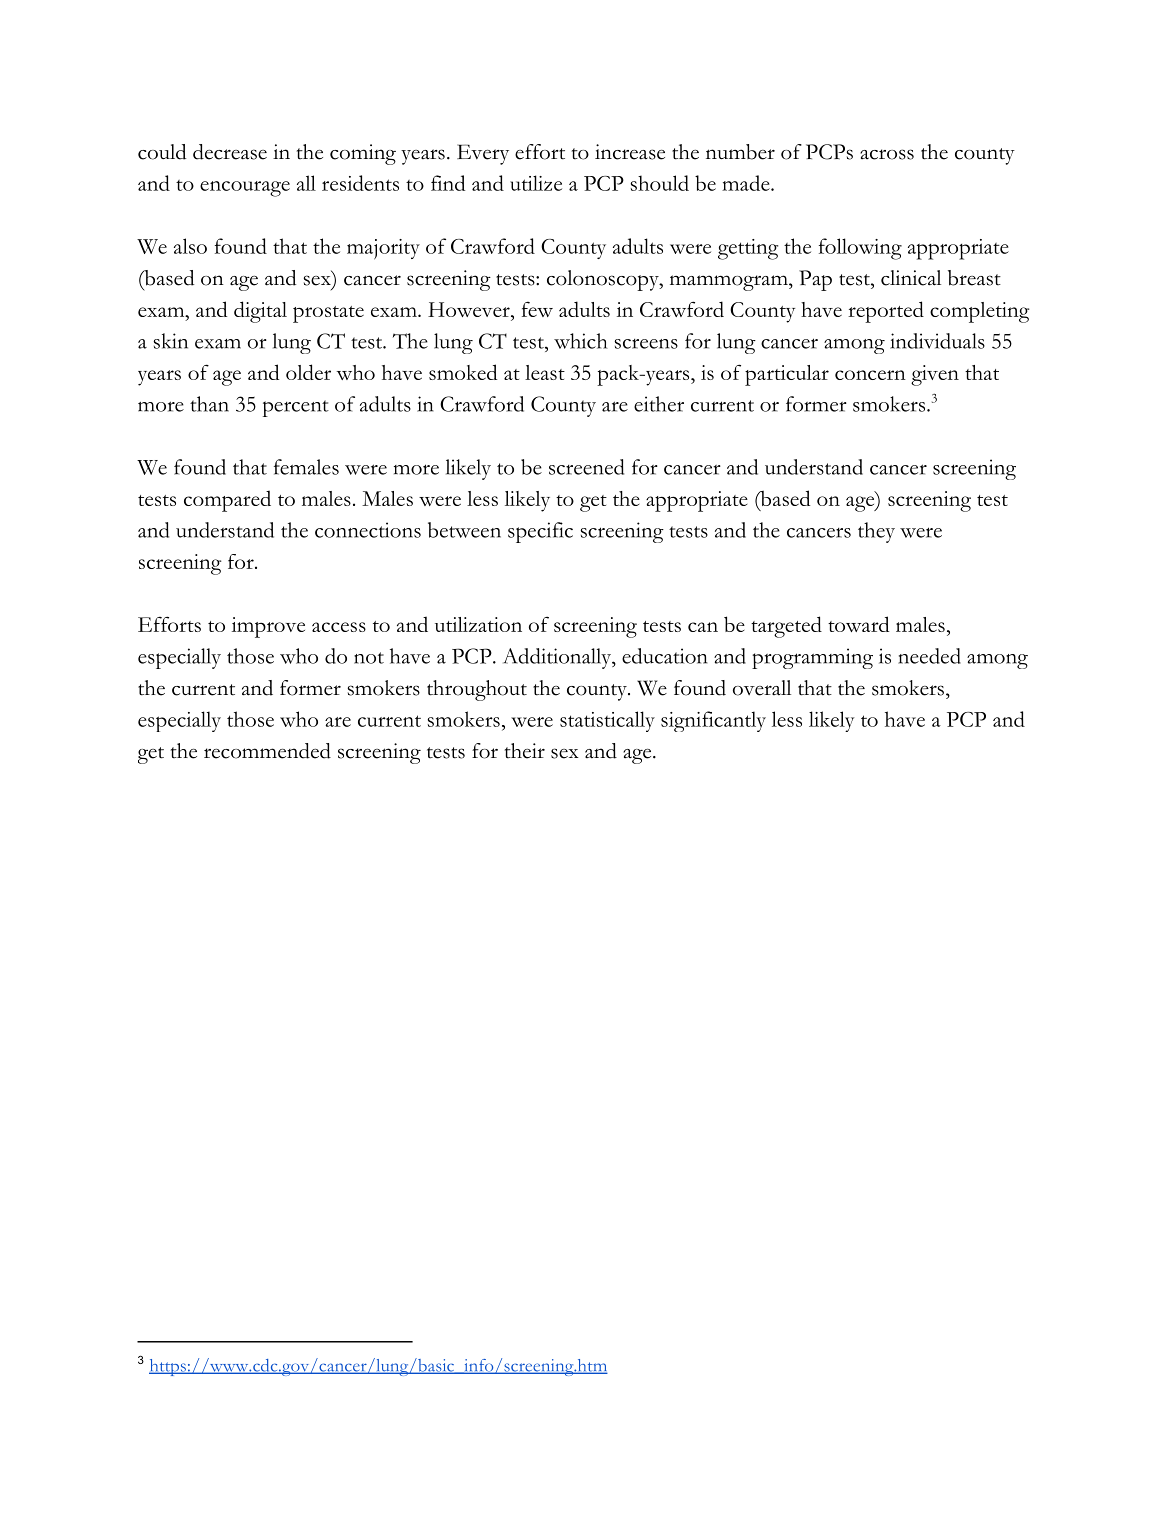 The image size is (1169, 1513). What do you see at coordinates (536, 183) in the document?
I see `utilize` at bounding box center [536, 183].
